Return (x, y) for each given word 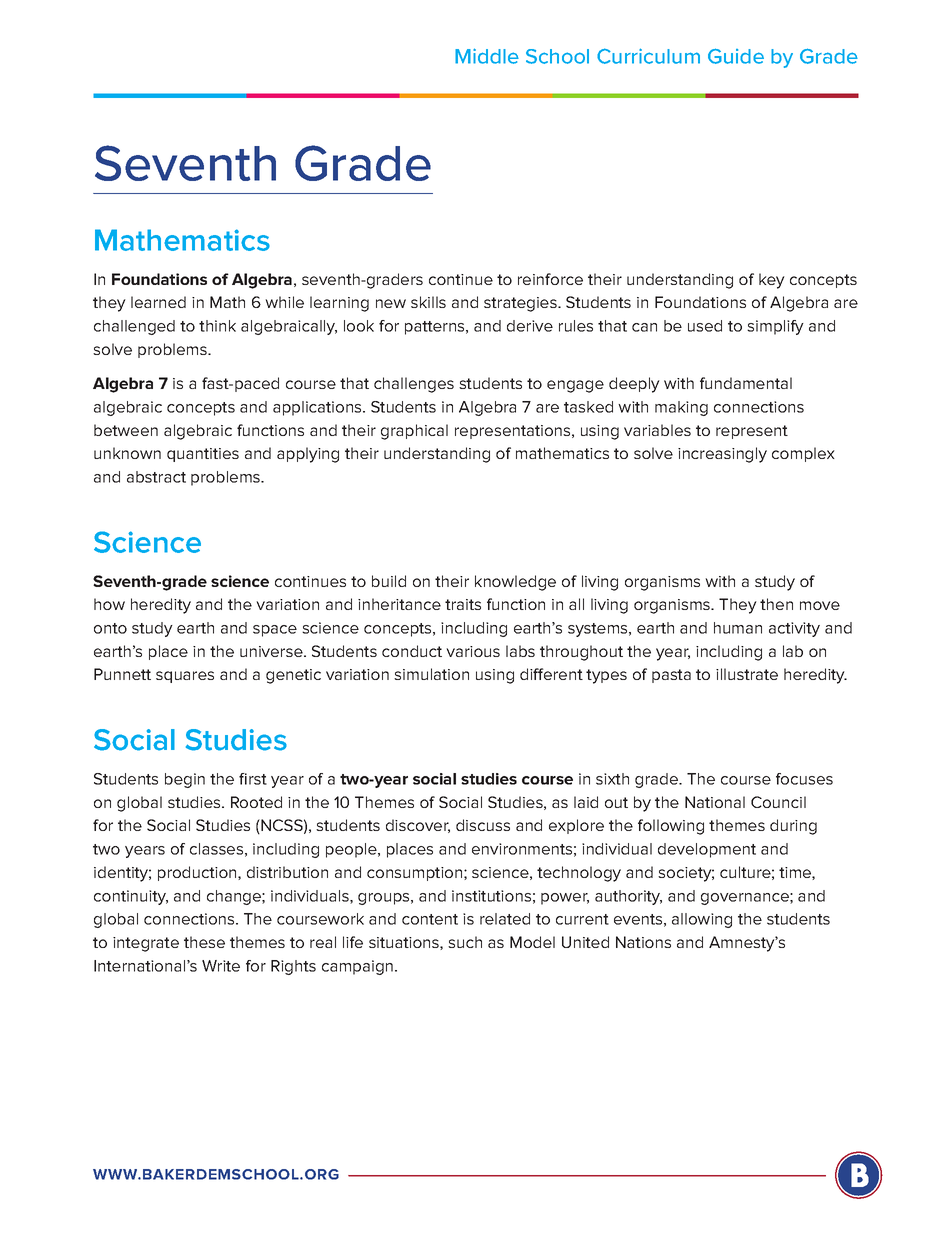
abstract (156, 477)
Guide (736, 56)
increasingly (722, 455)
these (204, 942)
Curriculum (648, 56)
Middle (487, 56)
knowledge (515, 583)
